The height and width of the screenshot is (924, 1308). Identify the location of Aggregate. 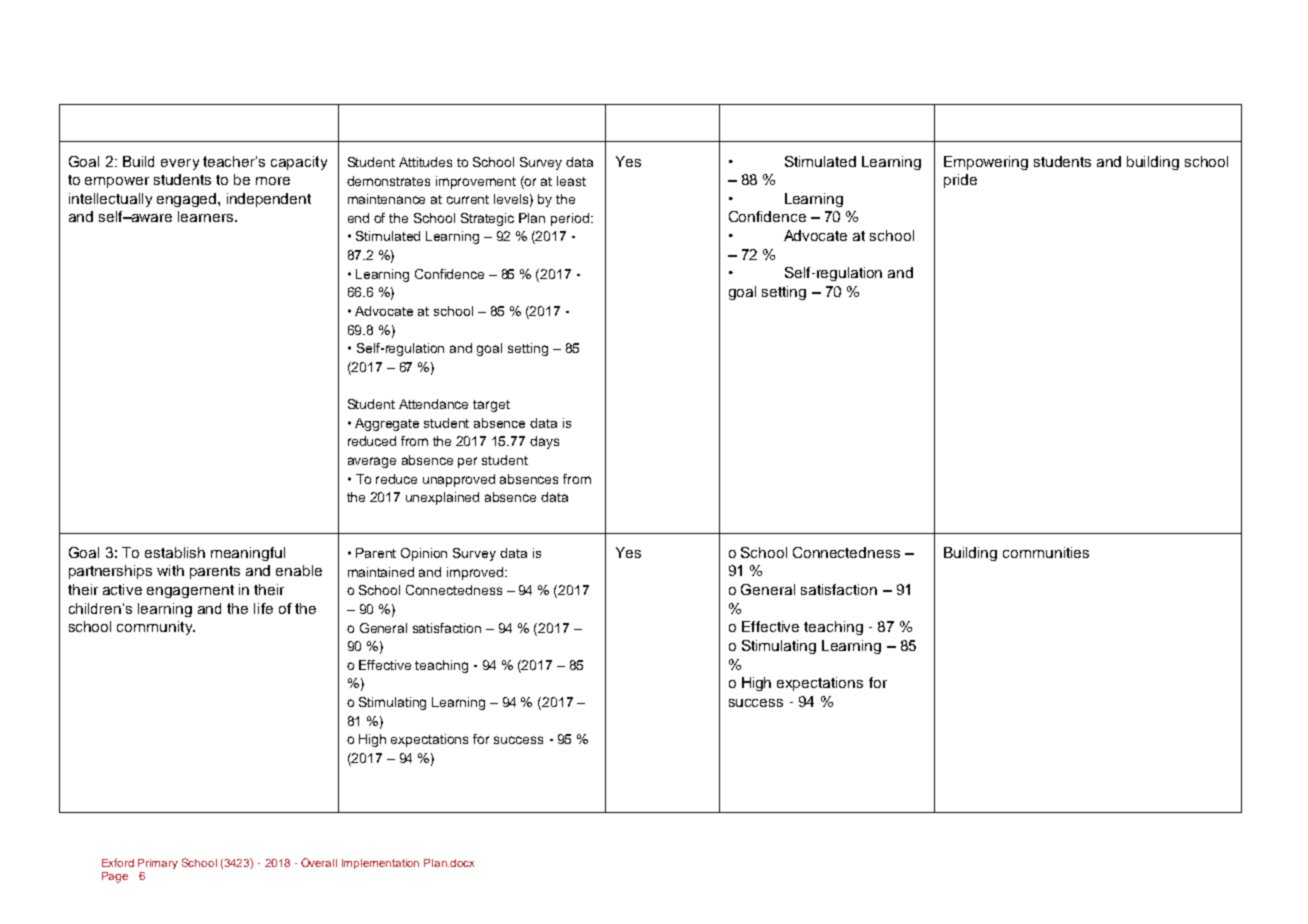
(387, 424).
